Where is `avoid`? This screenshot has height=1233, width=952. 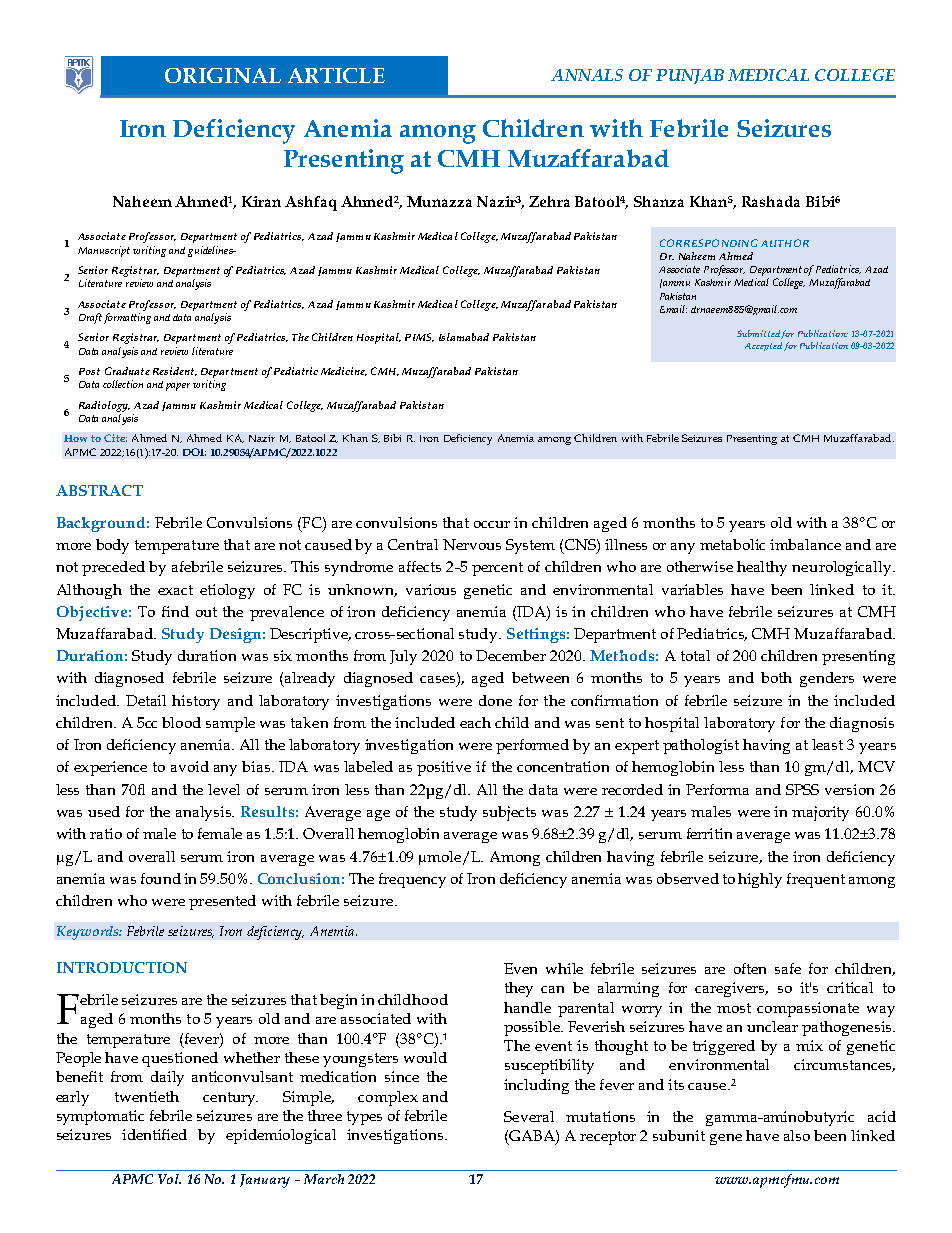
avoid is located at coordinates (190, 766).
